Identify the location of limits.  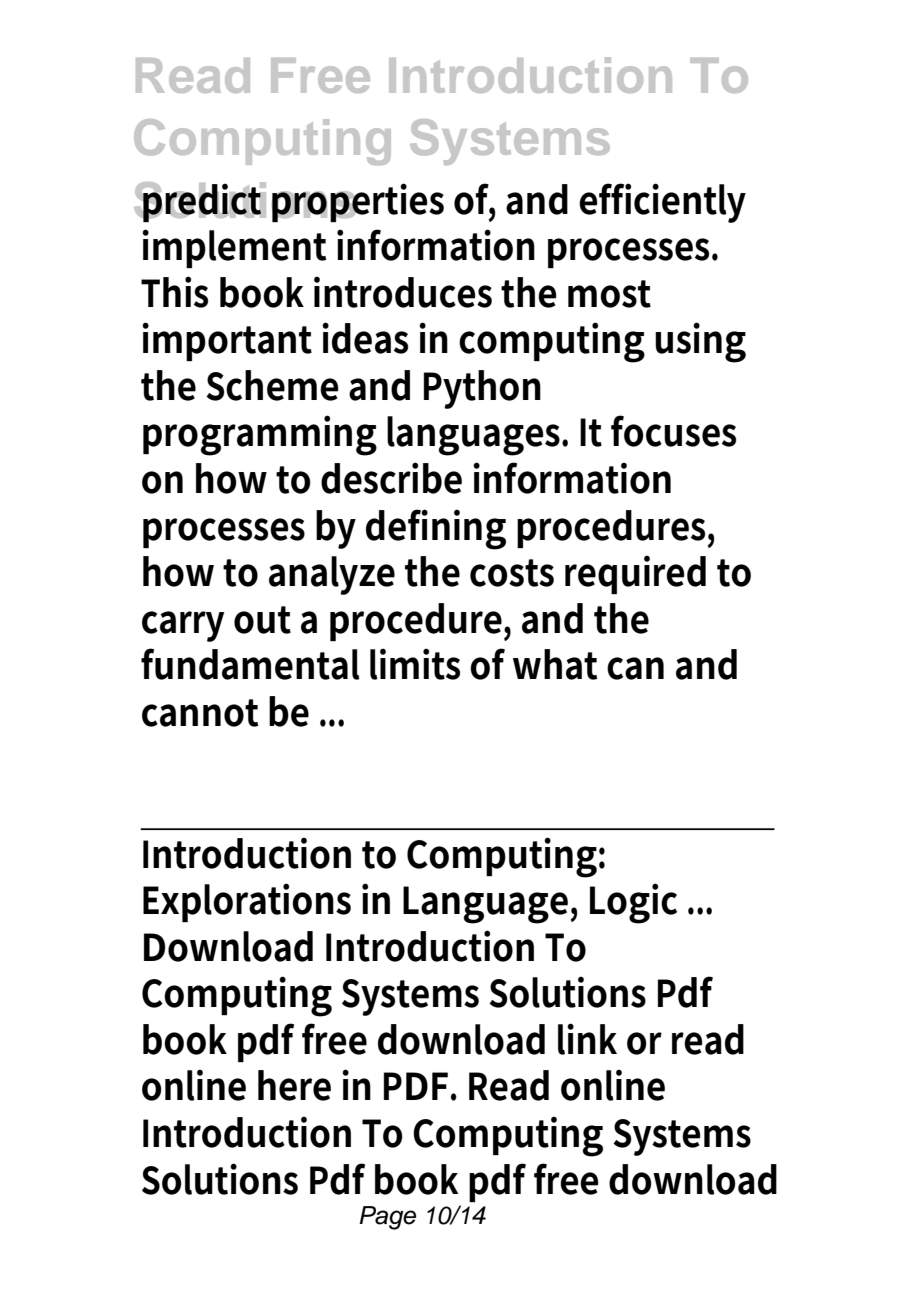
(415, 664).
